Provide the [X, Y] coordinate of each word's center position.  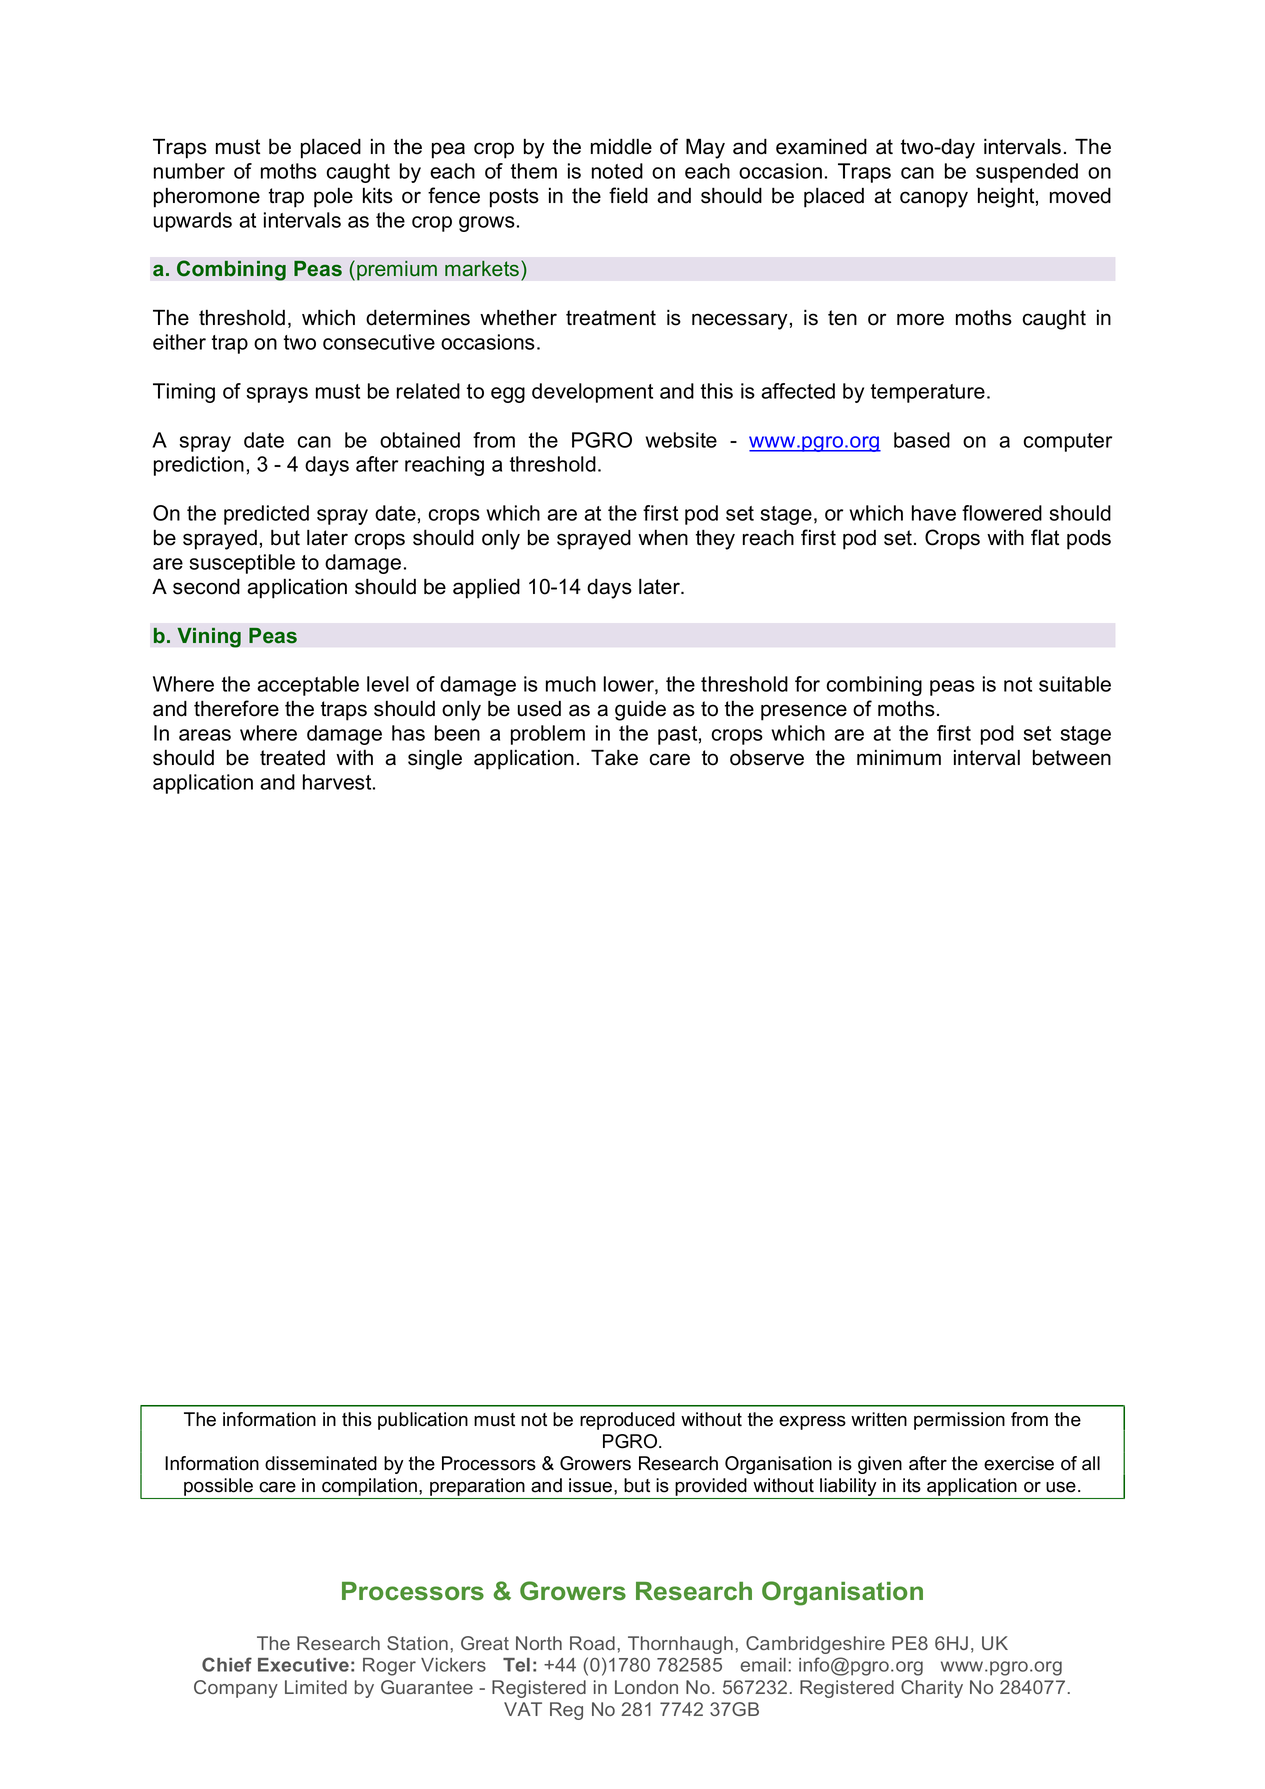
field [628, 195]
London [646, 1687]
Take [614, 757]
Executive [303, 1665]
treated [292, 758]
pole [333, 197]
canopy [934, 199]
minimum [899, 757]
